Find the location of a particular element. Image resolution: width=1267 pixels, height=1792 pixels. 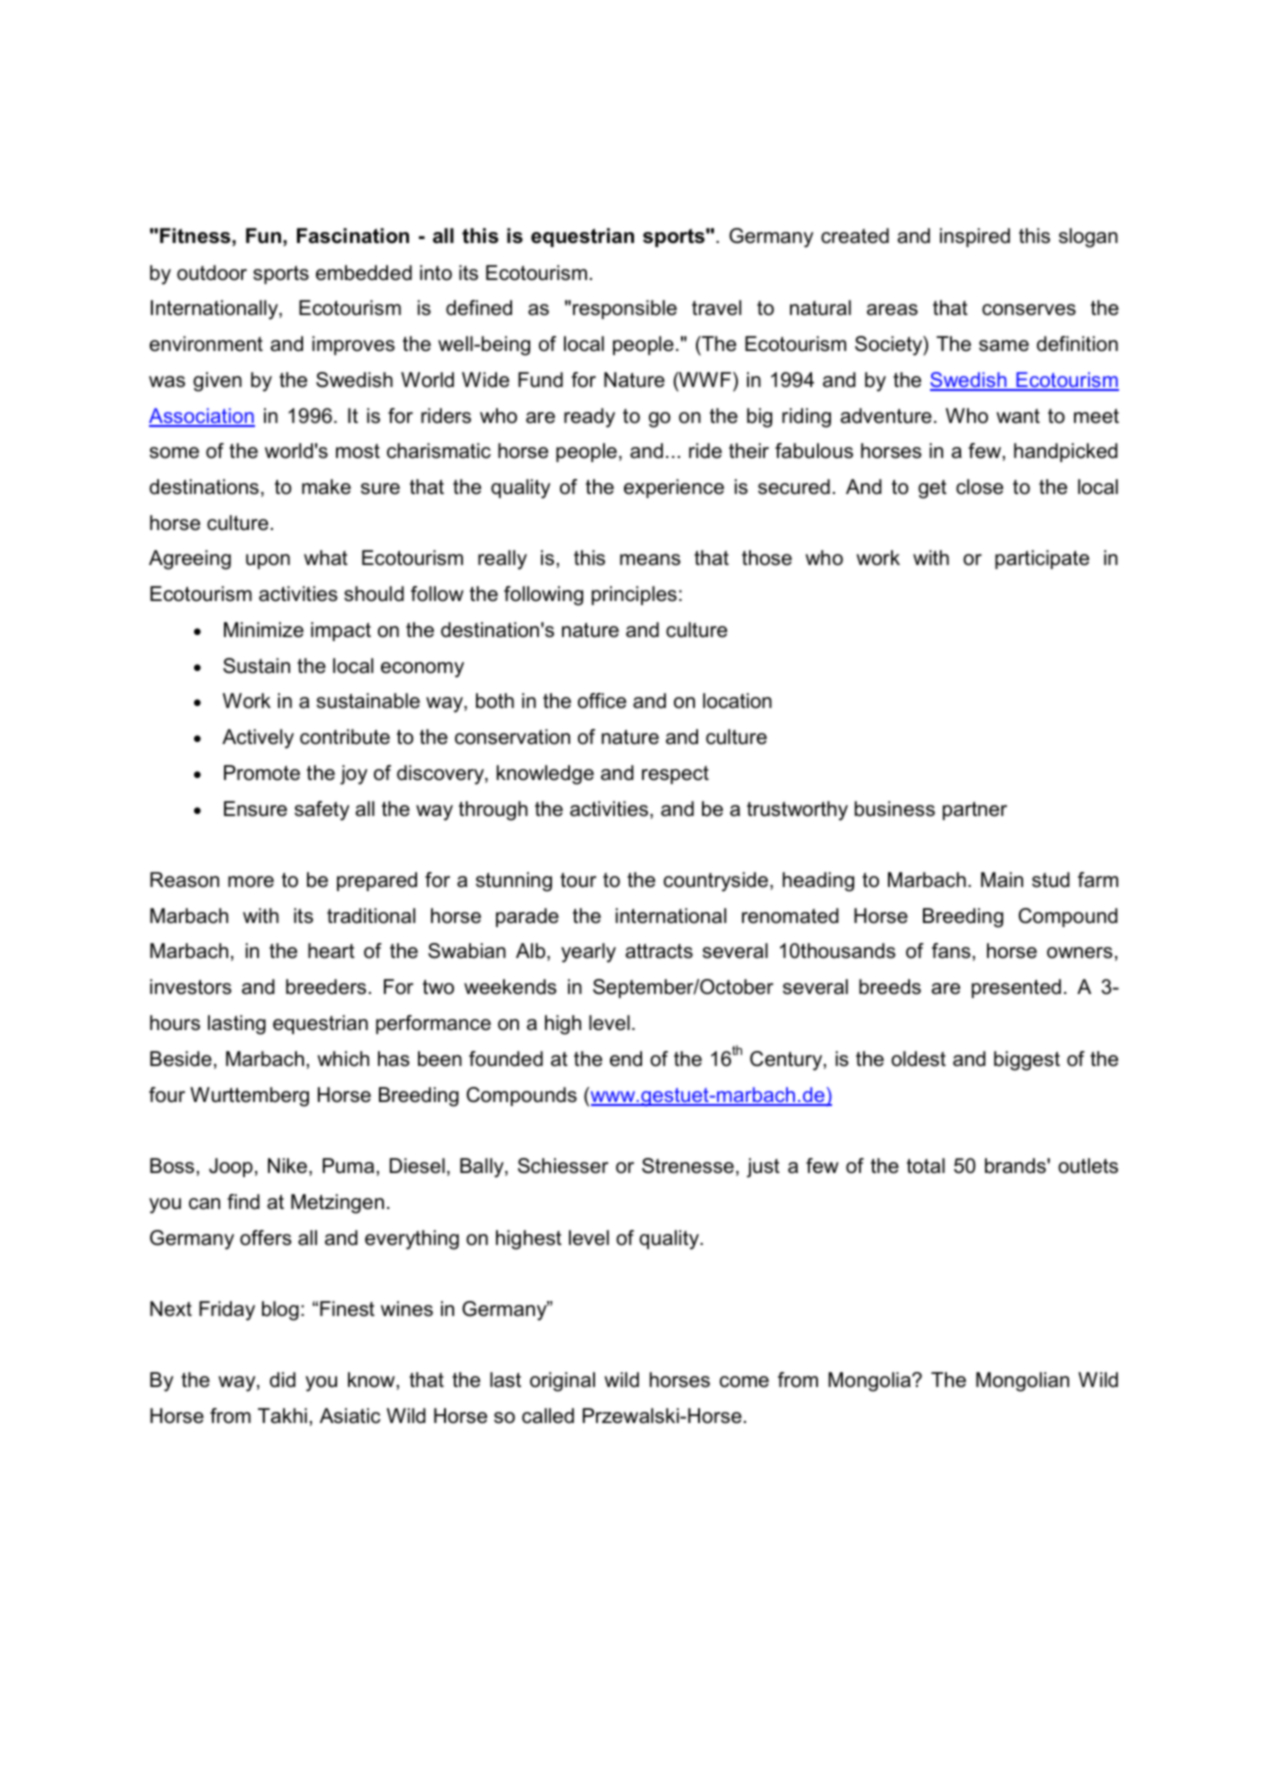

make is located at coordinates (326, 487).
